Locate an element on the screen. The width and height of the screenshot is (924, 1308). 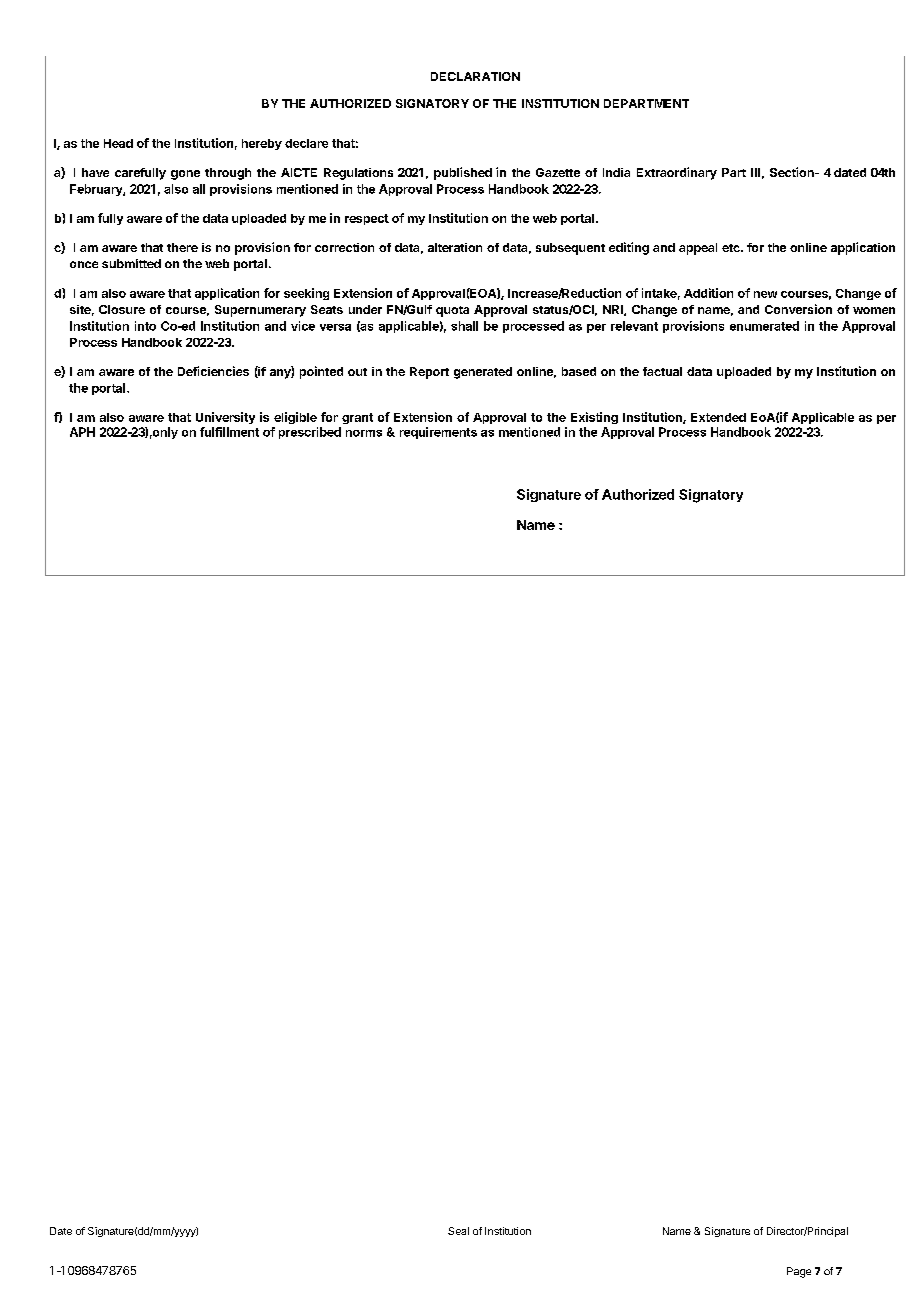
factual is located at coordinates (662, 371).
